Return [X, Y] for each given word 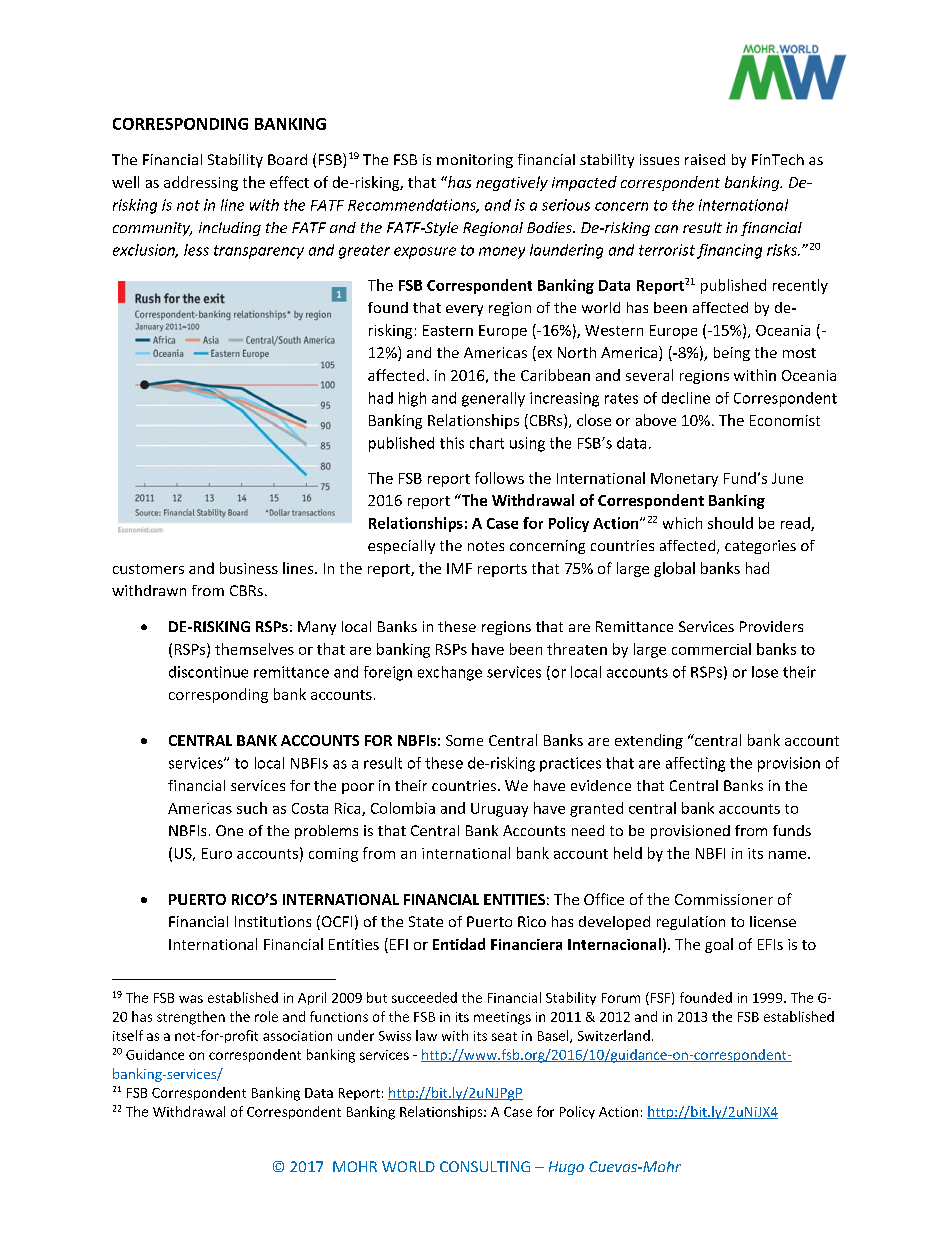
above [656, 420]
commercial [711, 649]
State [426, 921]
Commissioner [724, 899]
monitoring [475, 161]
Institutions [273, 921]
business [249, 568]
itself [128, 1035]
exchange [450, 673]
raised [705, 159]
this [452, 443]
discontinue [208, 672]
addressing [201, 183]
